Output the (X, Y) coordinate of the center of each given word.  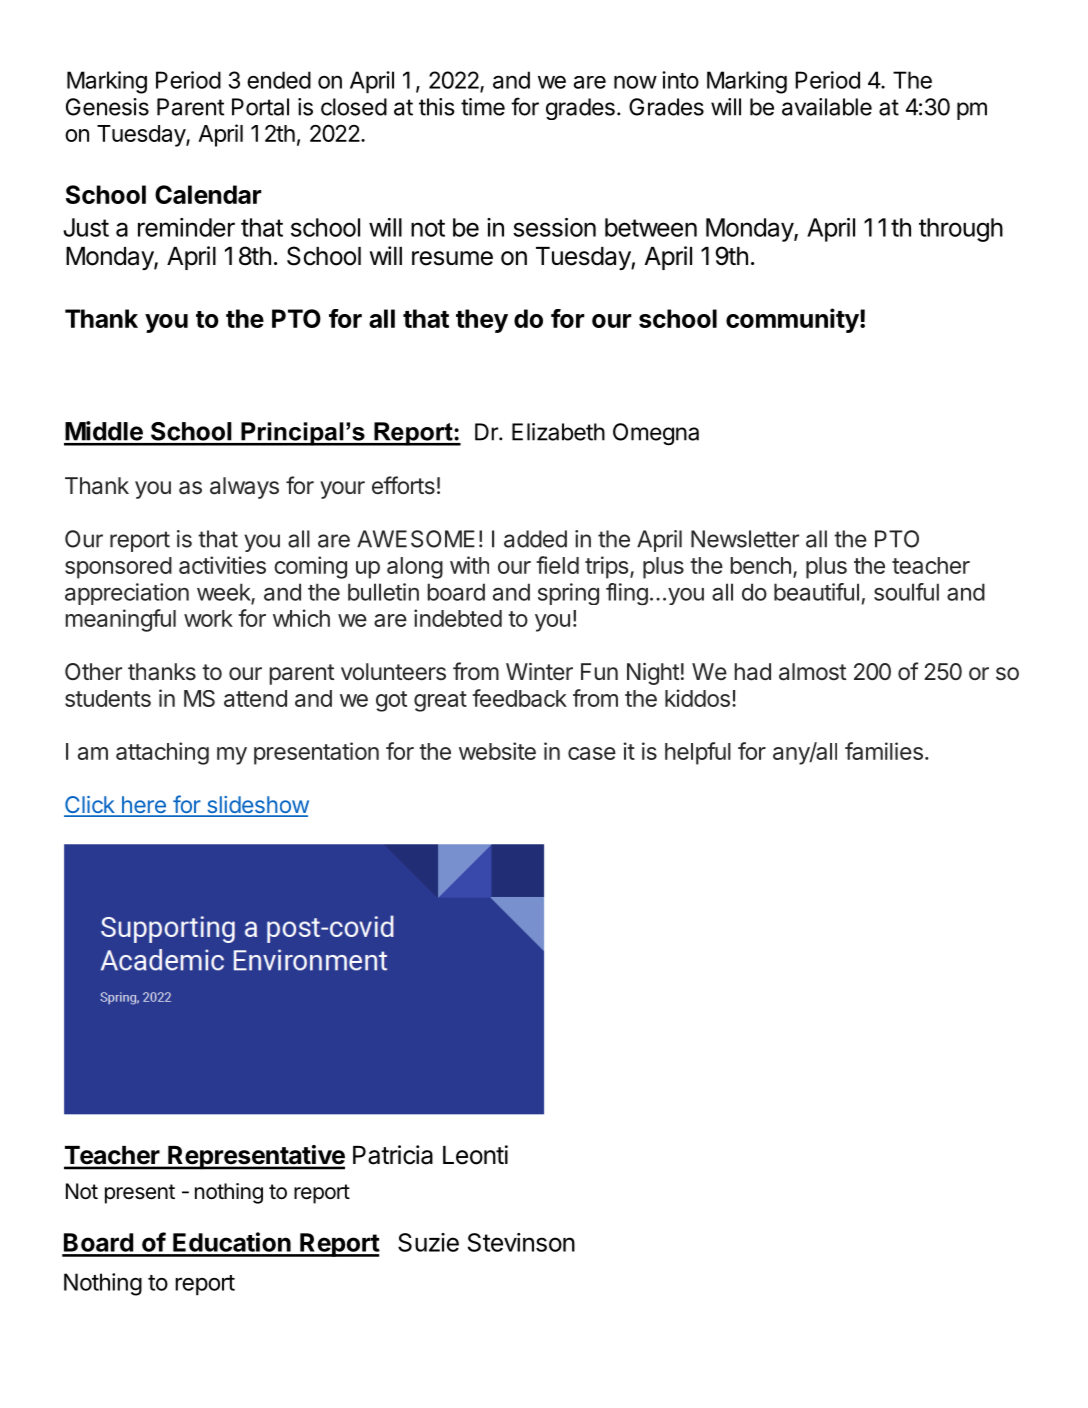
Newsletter (745, 539)
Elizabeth (558, 432)
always (244, 488)
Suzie (428, 1242)
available (827, 107)
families (884, 751)
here (143, 806)
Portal (260, 107)
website (497, 751)
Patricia (393, 1155)
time (483, 107)
